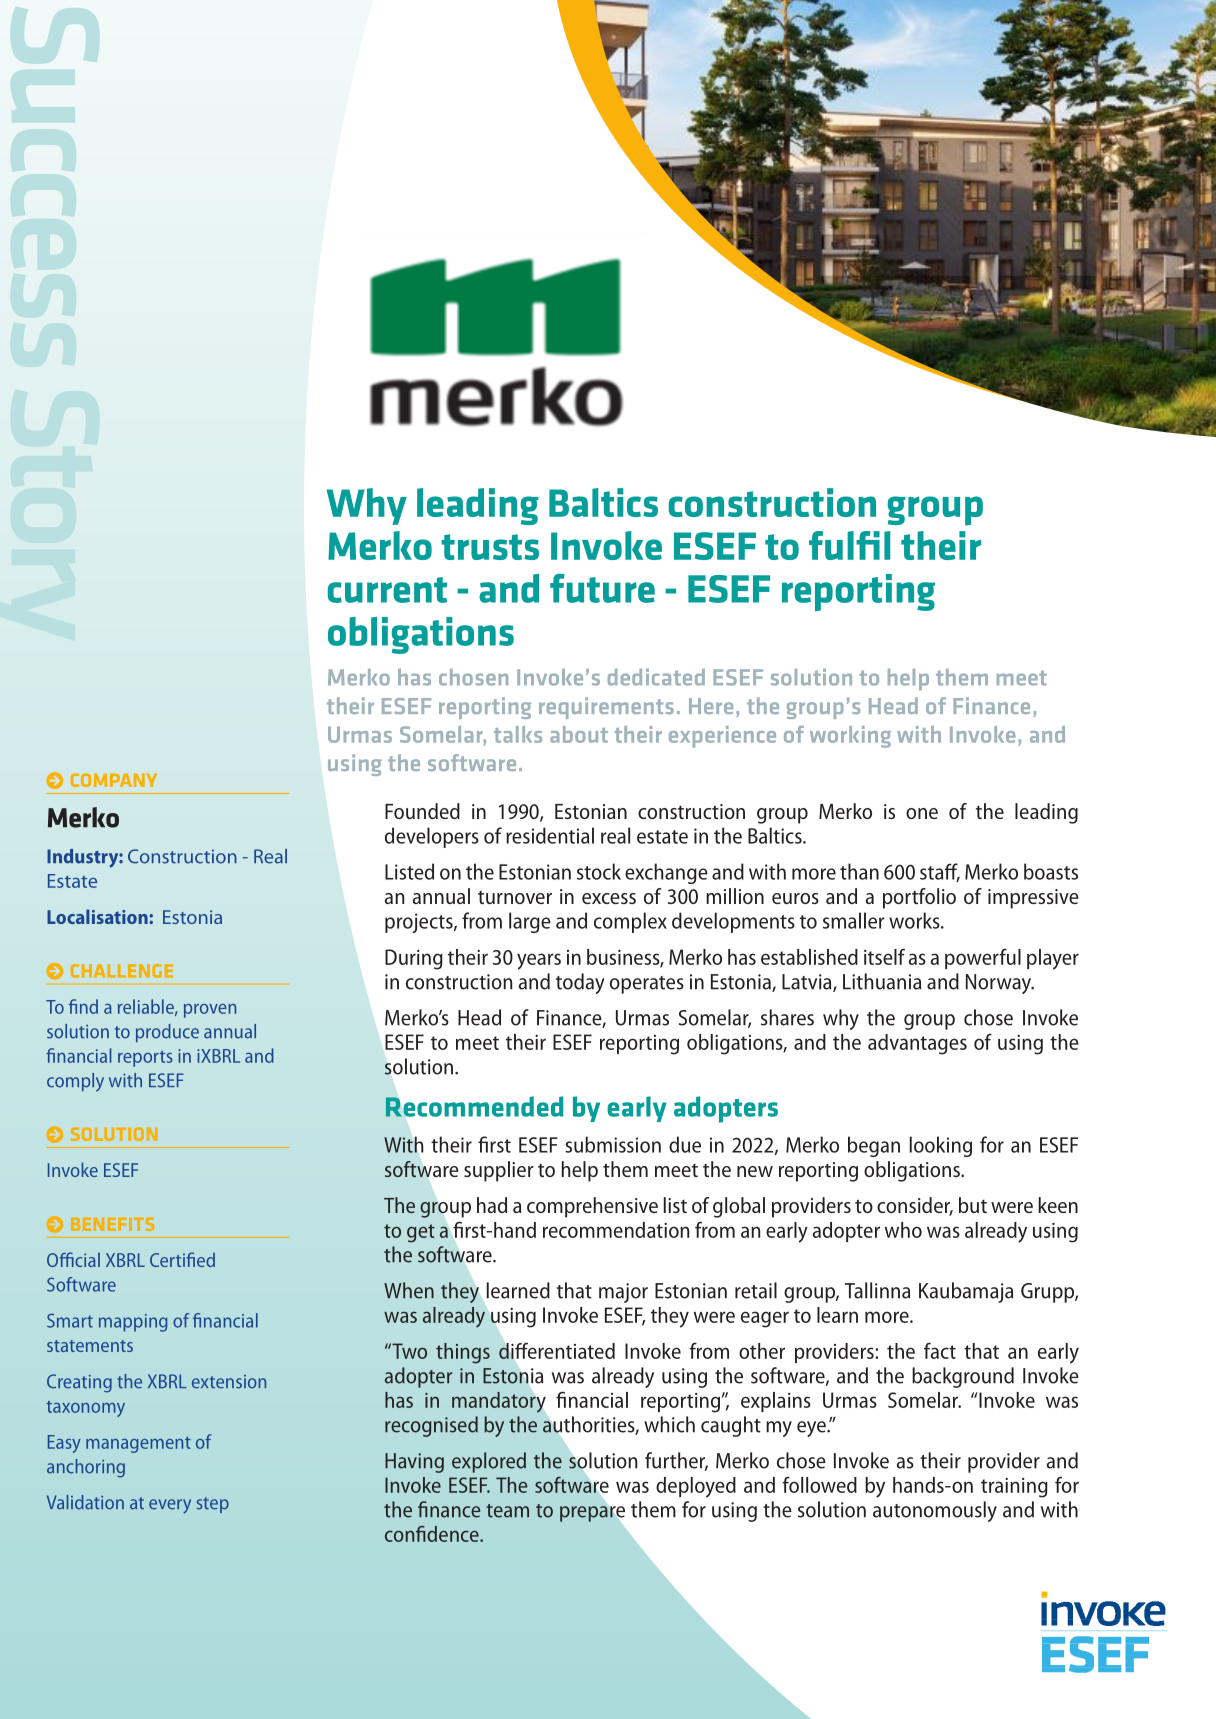 The image size is (1216, 1719). What do you see at coordinates (623, 1293) in the document?
I see `major` at bounding box center [623, 1293].
